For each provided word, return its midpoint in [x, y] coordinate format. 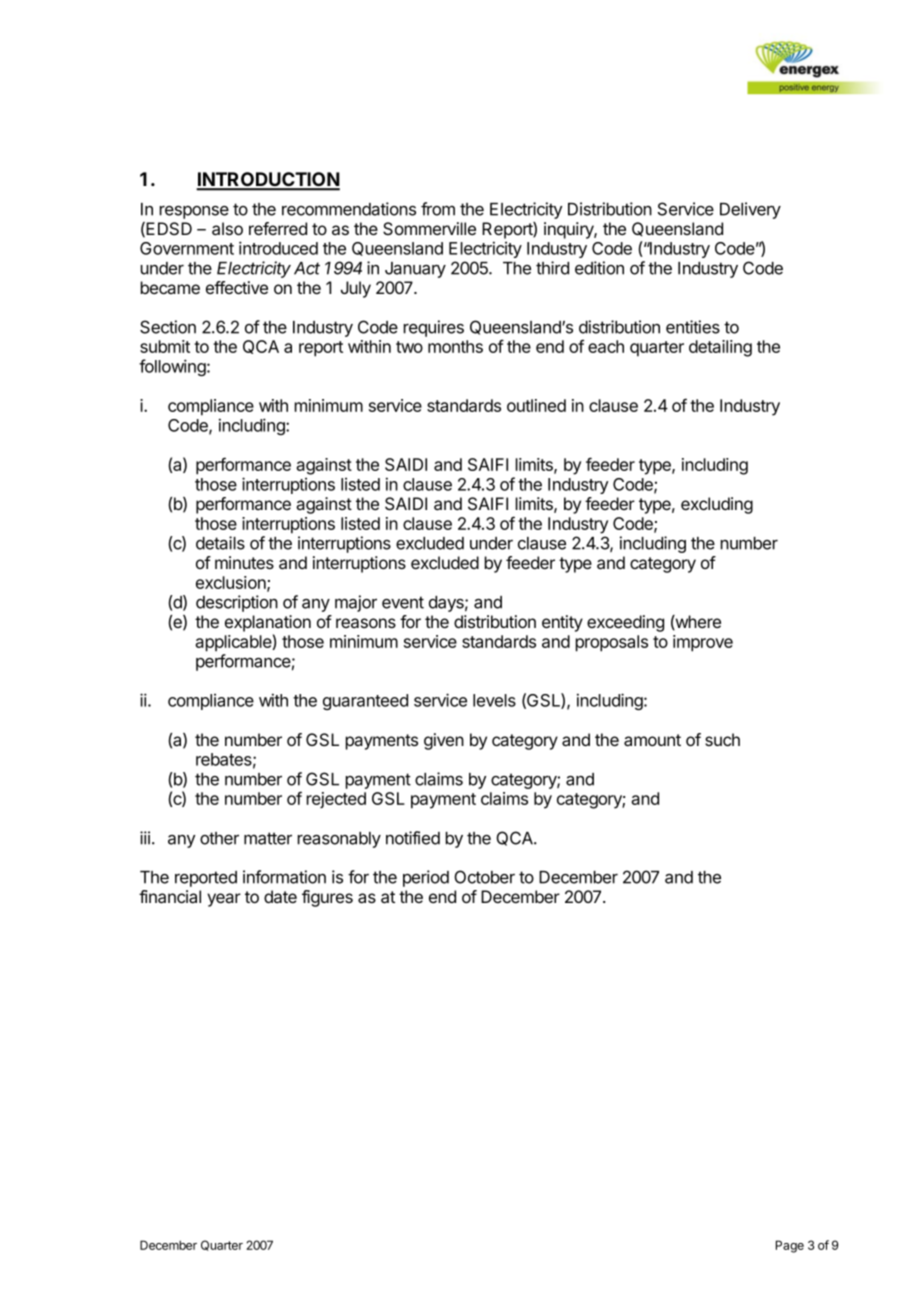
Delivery [750, 210]
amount [652, 740]
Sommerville [429, 228]
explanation [268, 623]
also [227, 229]
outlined [536, 405]
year [224, 900]
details [220, 543]
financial [170, 897]
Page [790, 1246]
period [426, 878]
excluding [717, 505]
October [484, 877]
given [444, 741]
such [722, 739]
